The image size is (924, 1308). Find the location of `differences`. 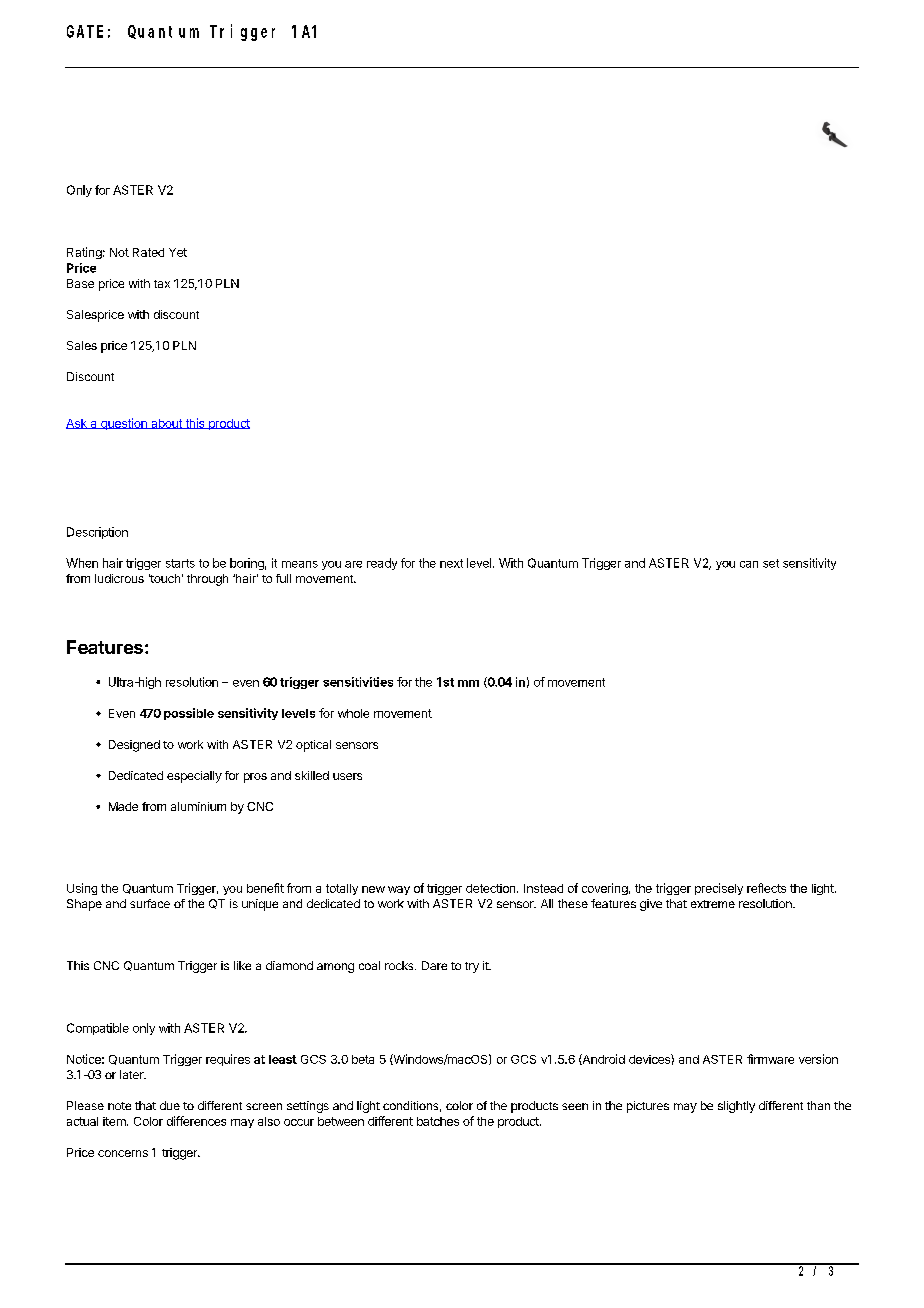

differences is located at coordinates (196, 1121).
